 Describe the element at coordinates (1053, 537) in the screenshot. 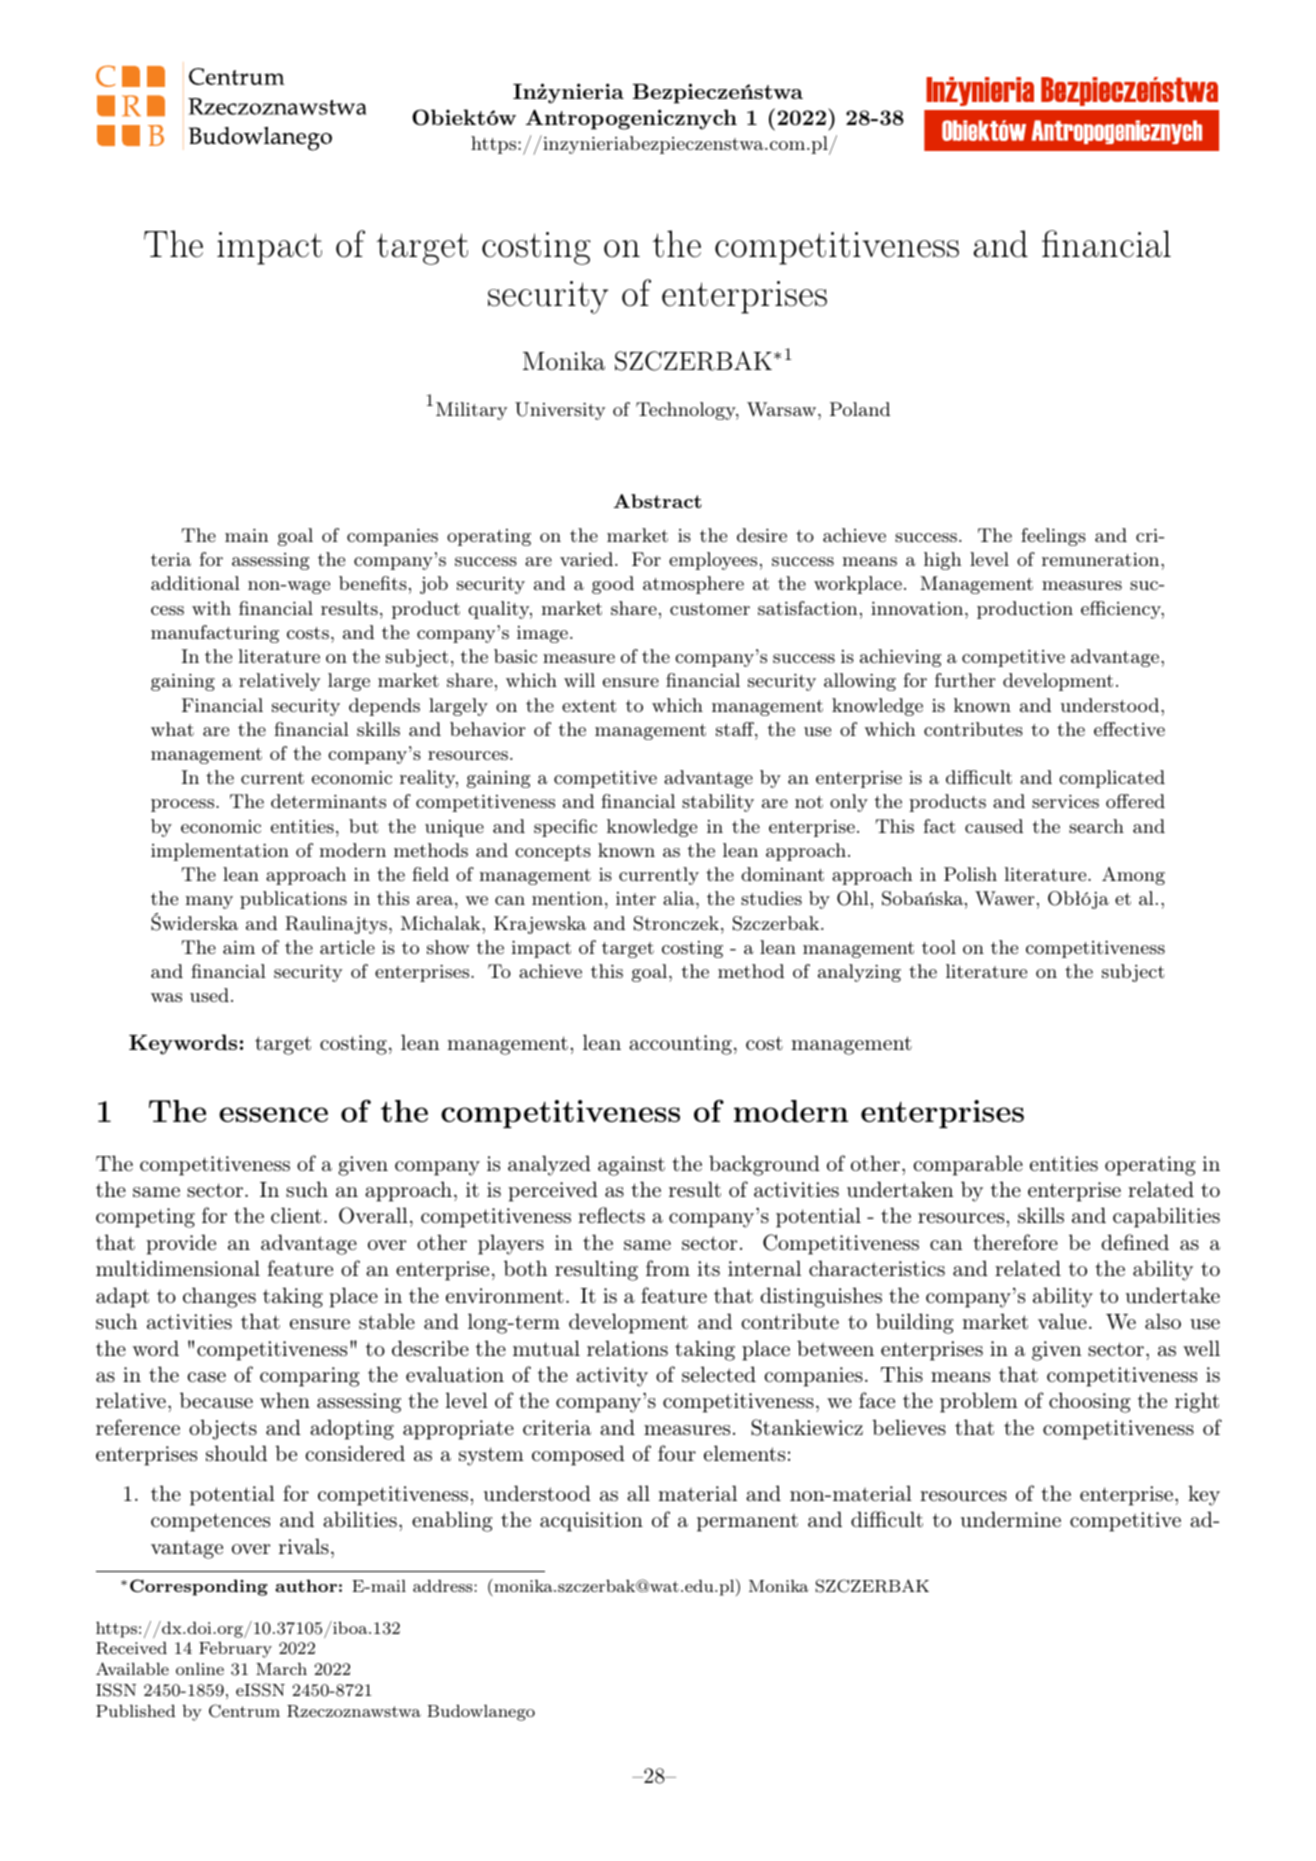

I see `feelings` at that location.
